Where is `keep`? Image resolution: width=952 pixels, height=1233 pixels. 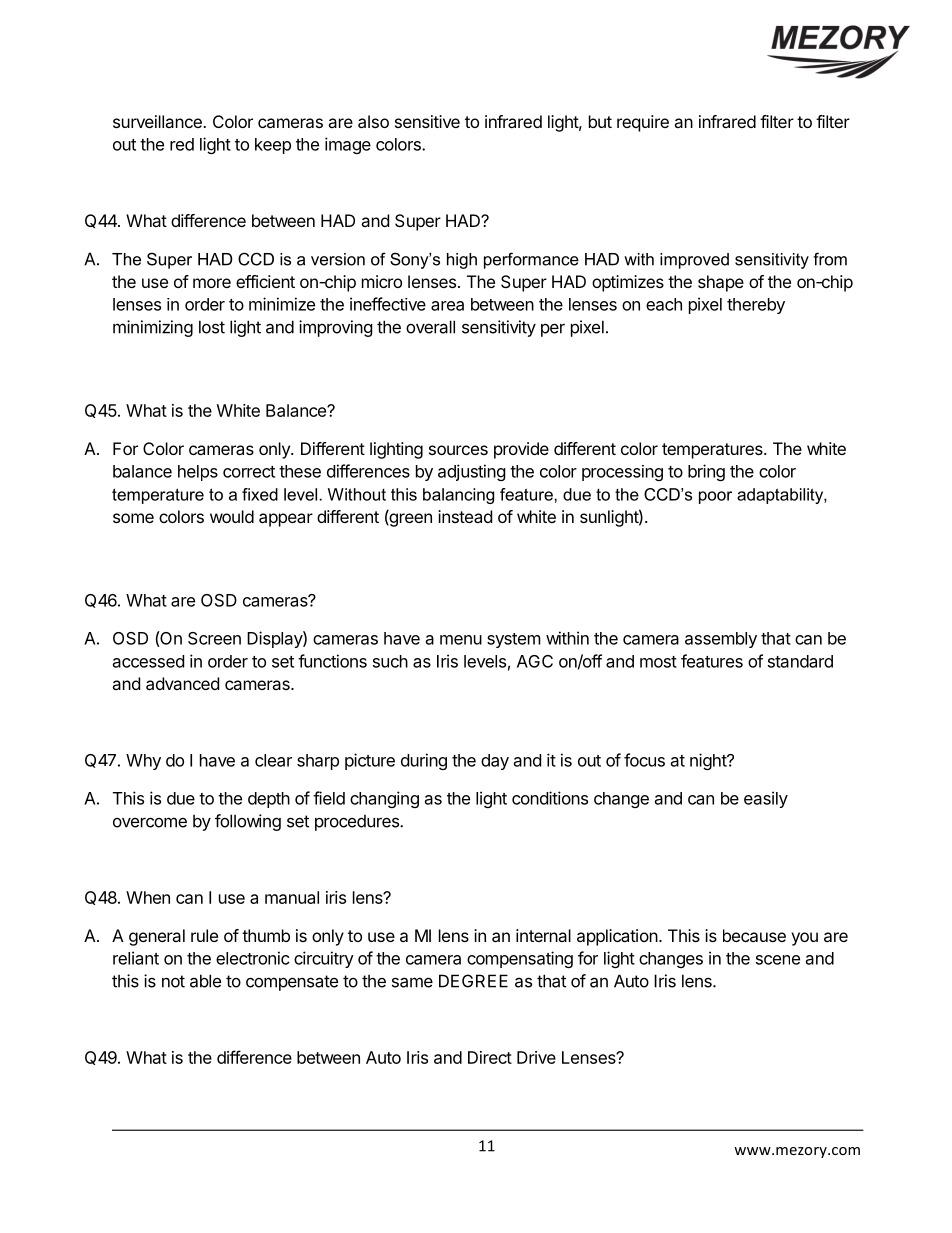
keep is located at coordinates (273, 146).
